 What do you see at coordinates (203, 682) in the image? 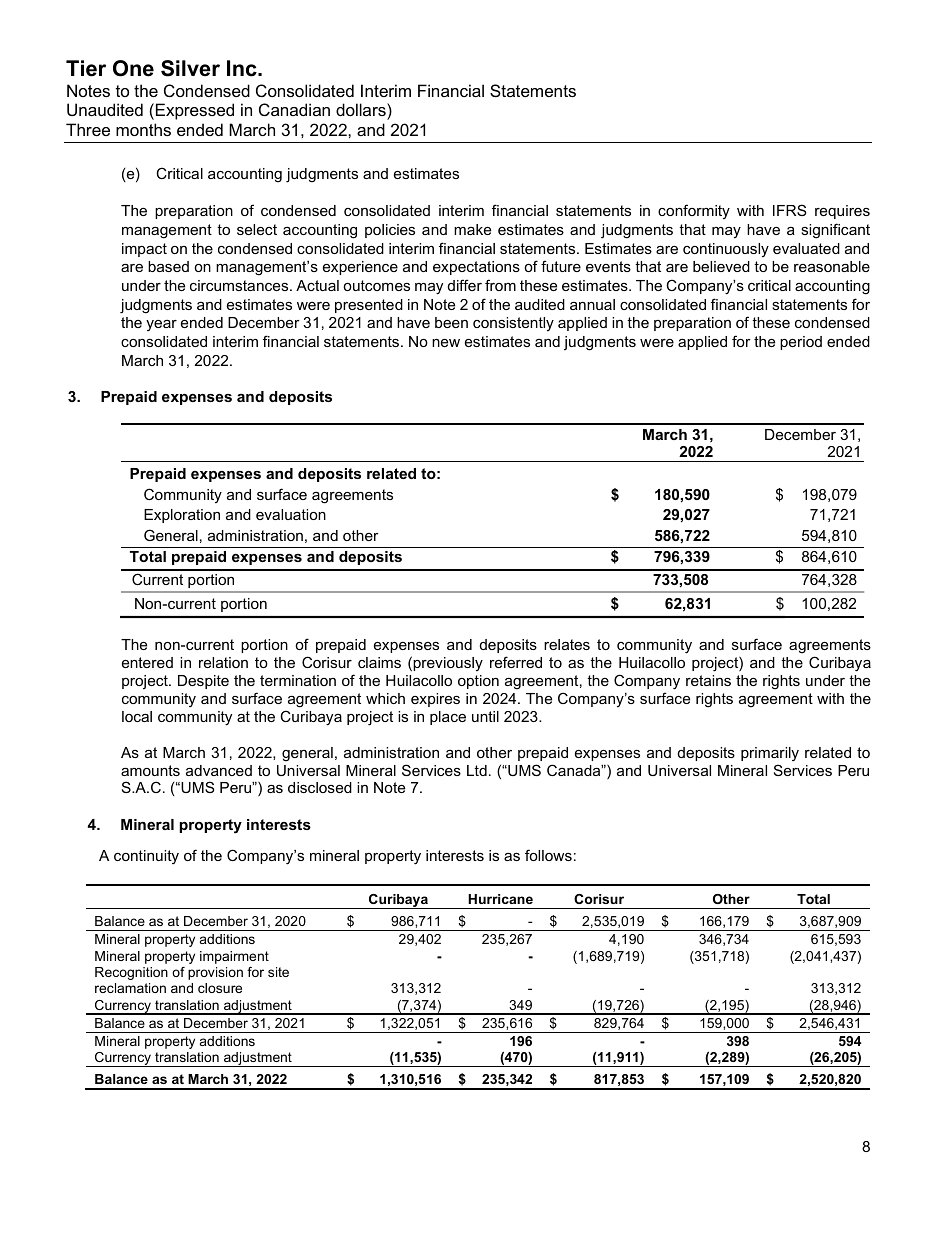
I see `Despite` at bounding box center [203, 682].
